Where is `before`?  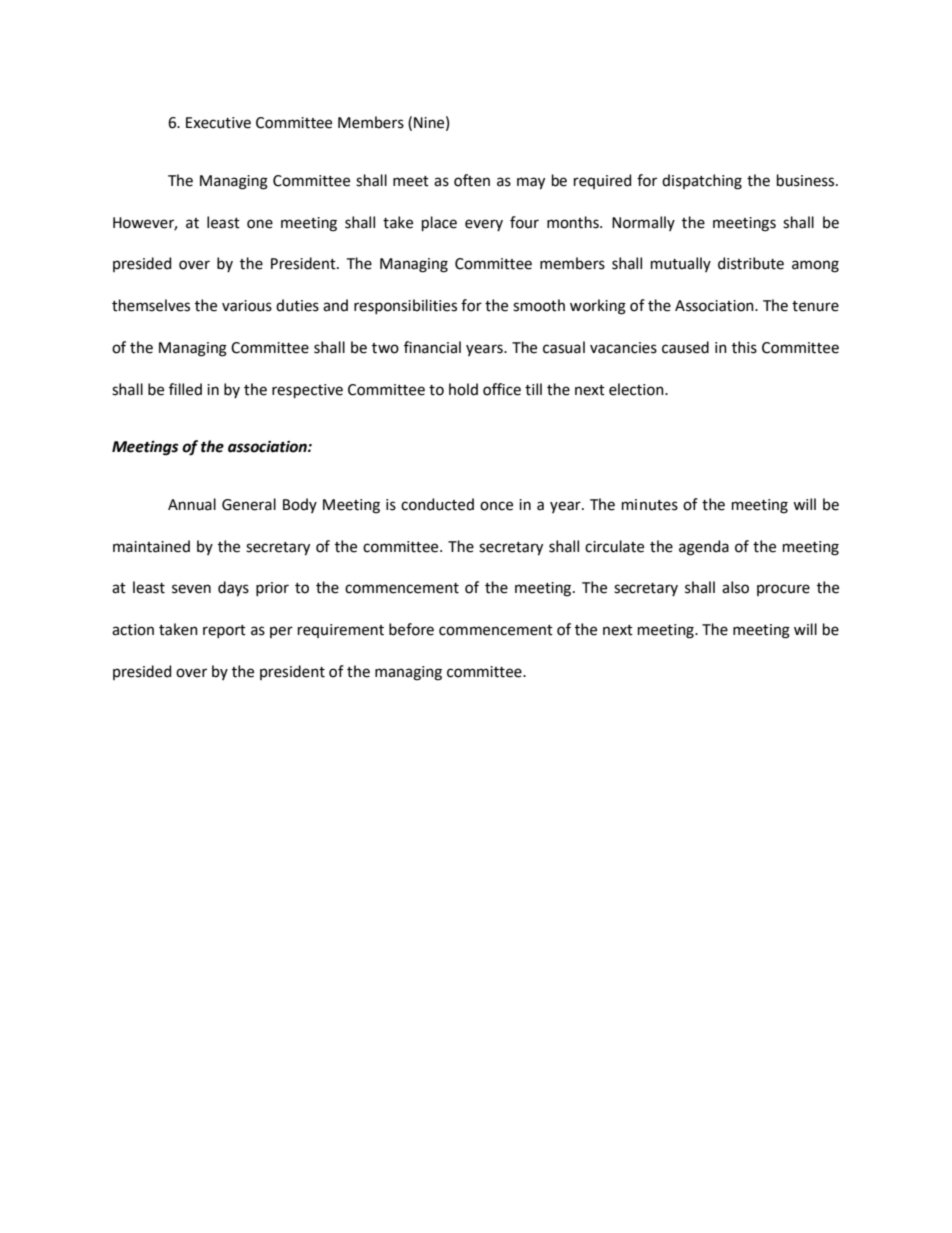
before is located at coordinates (411, 629).
